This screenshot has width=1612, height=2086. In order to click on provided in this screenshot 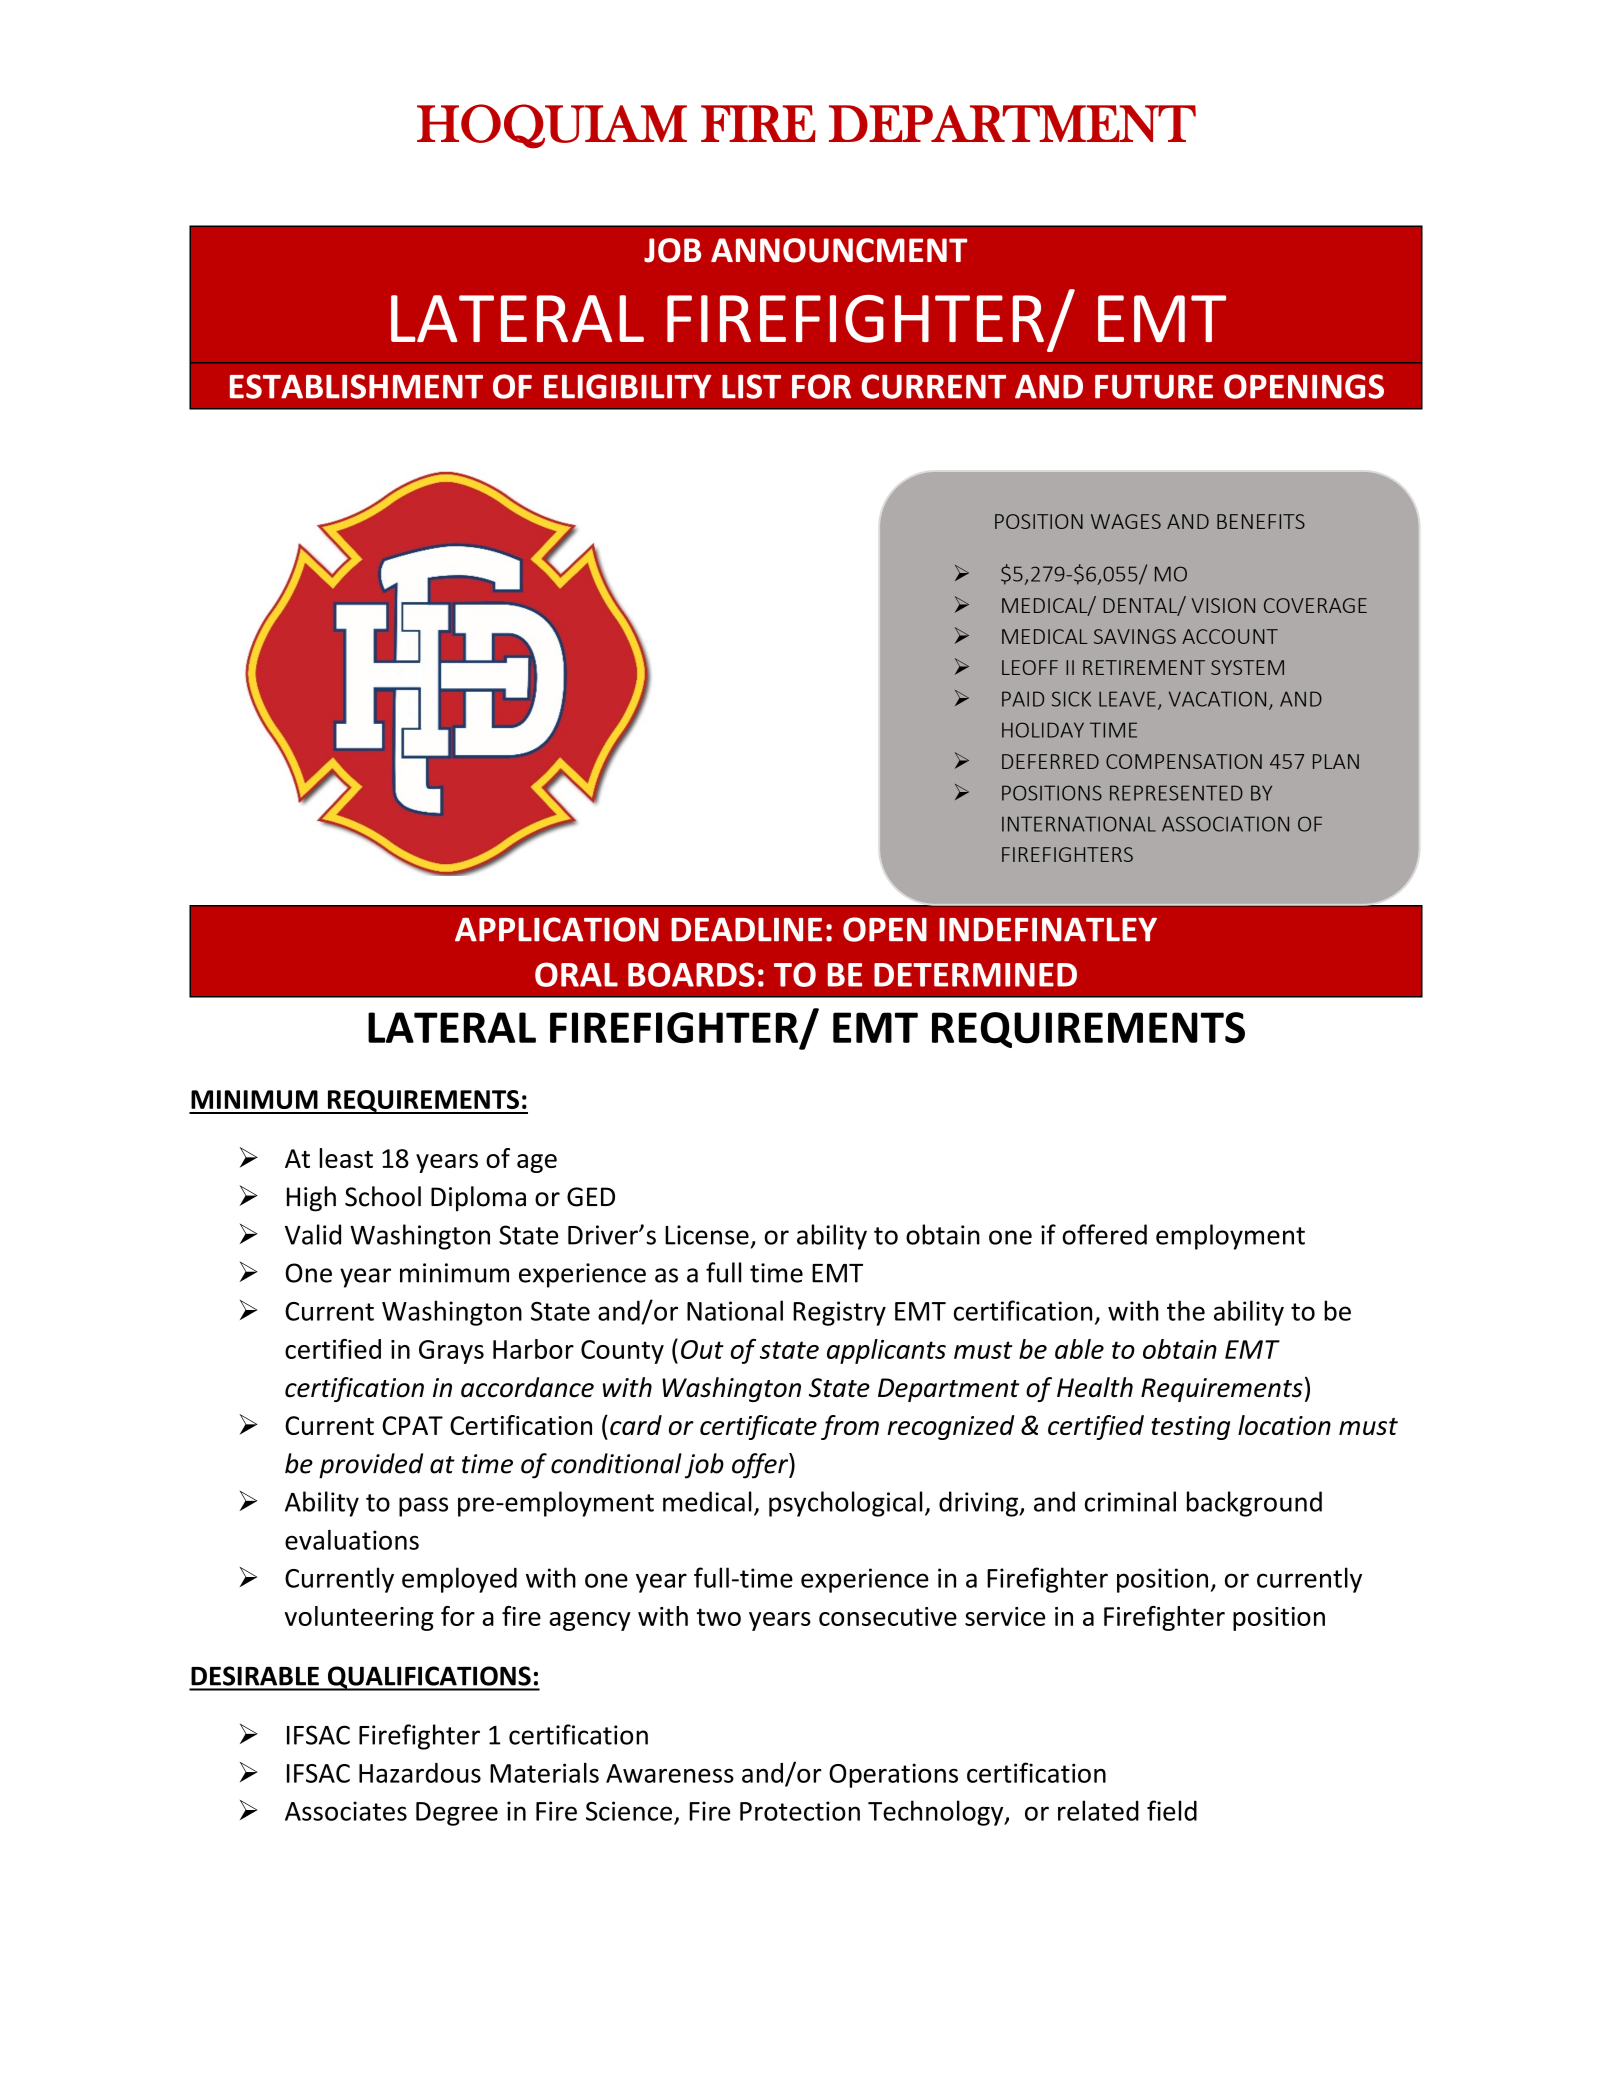, I will do `click(371, 1466)`.
